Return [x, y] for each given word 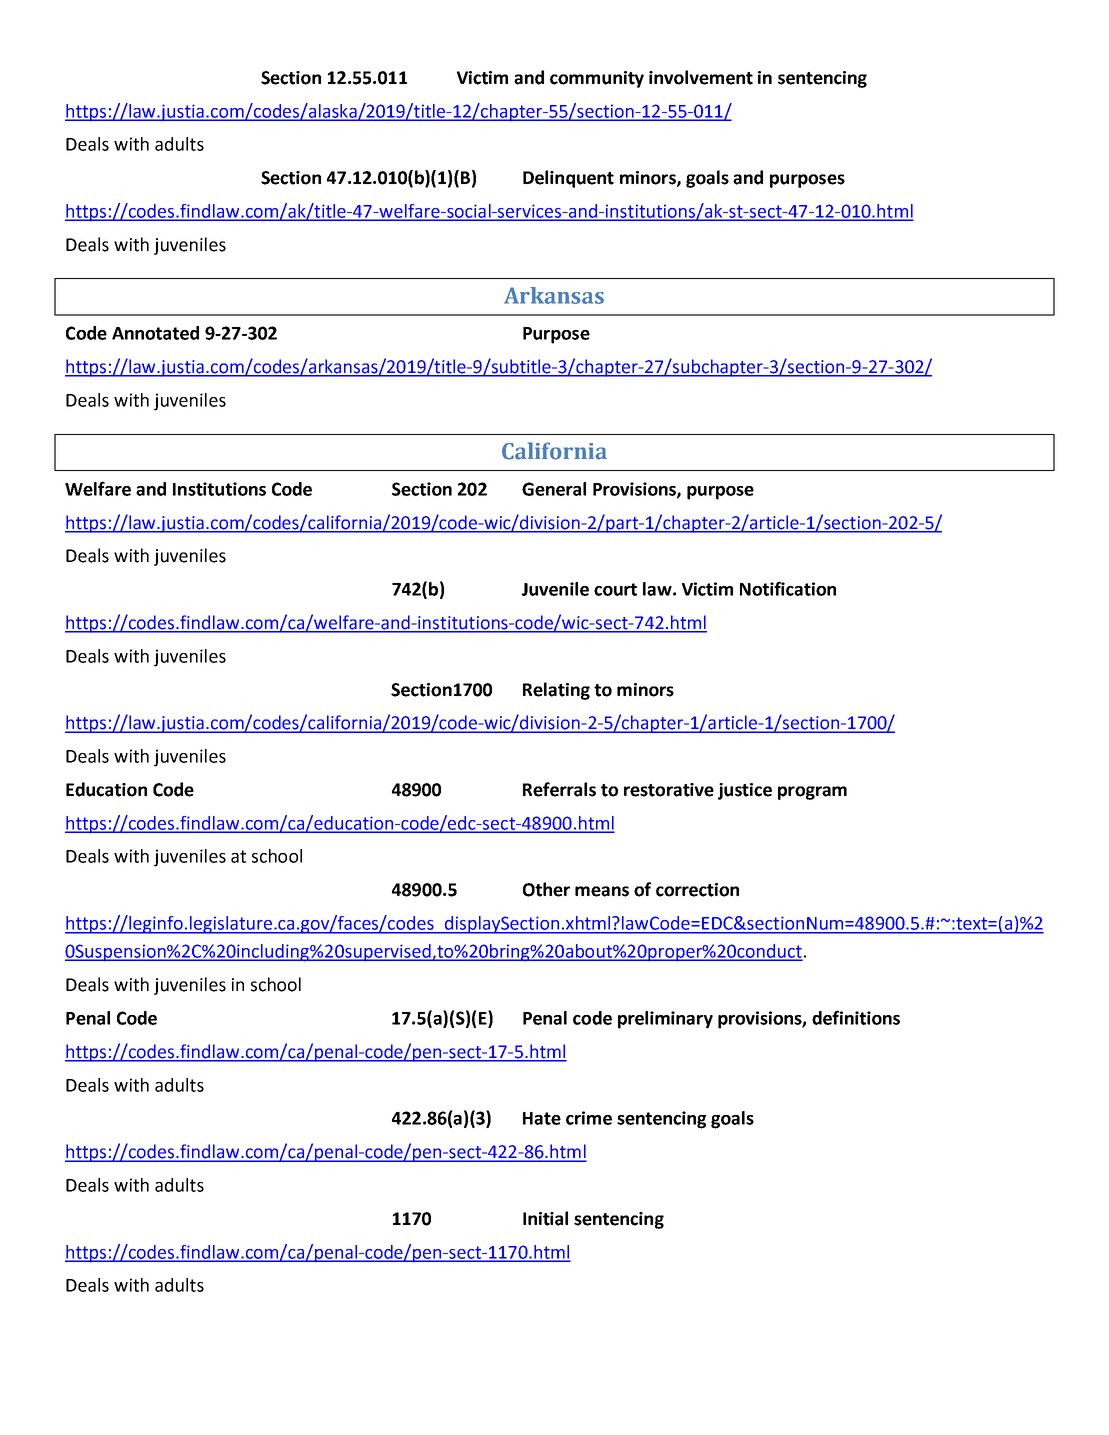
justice [745, 791]
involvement [701, 77]
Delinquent [568, 179]
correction [697, 890]
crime [589, 1118]
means [602, 891]
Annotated [155, 333]
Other [546, 889]
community [597, 79]
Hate [542, 1118]
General [554, 489]
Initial [545, 1218]
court [615, 589]
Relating [556, 691]
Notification [788, 588]
